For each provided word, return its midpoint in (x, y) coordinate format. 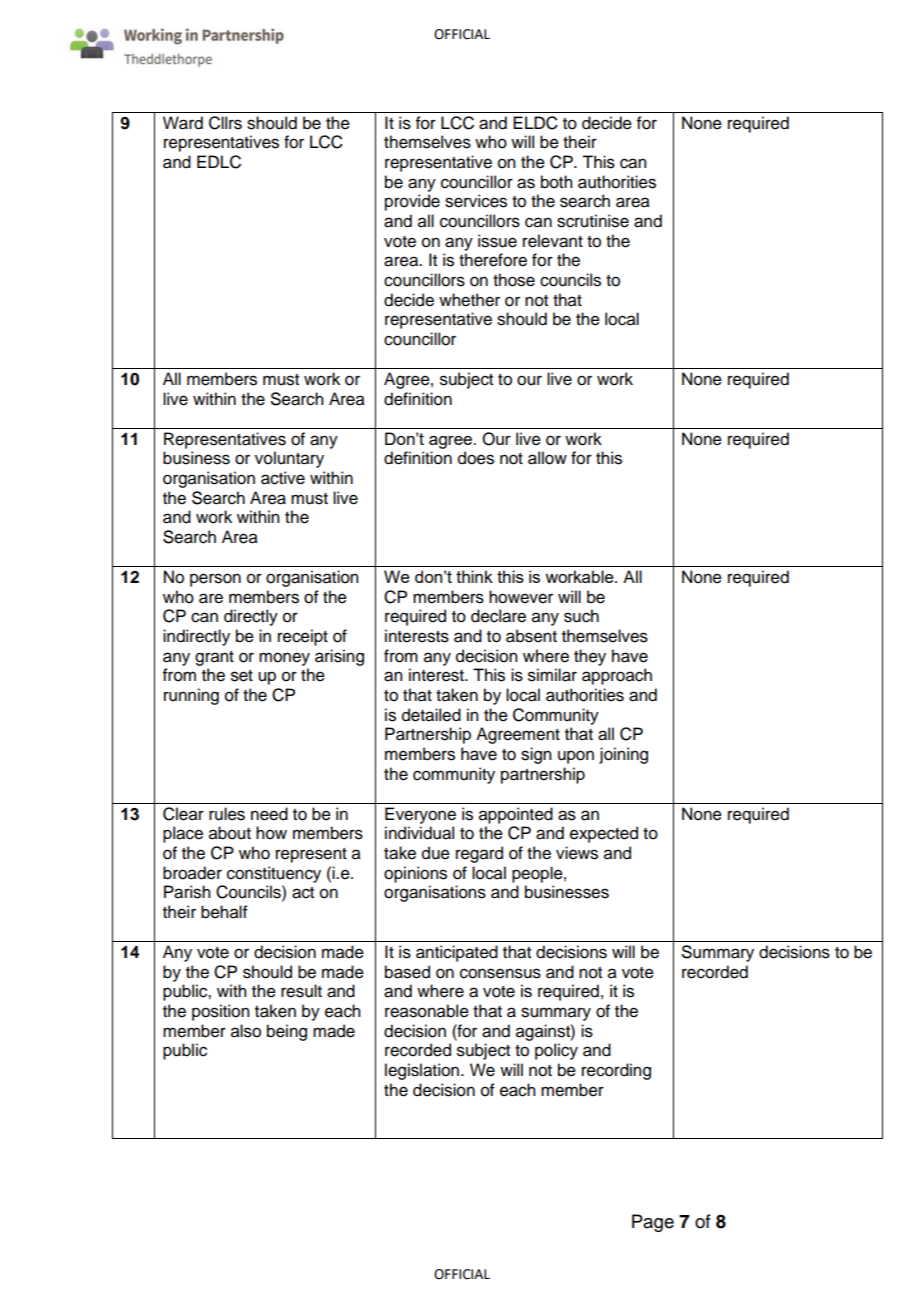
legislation (422, 1071)
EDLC (219, 162)
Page (653, 1223)
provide (412, 202)
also (246, 1031)
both (556, 182)
